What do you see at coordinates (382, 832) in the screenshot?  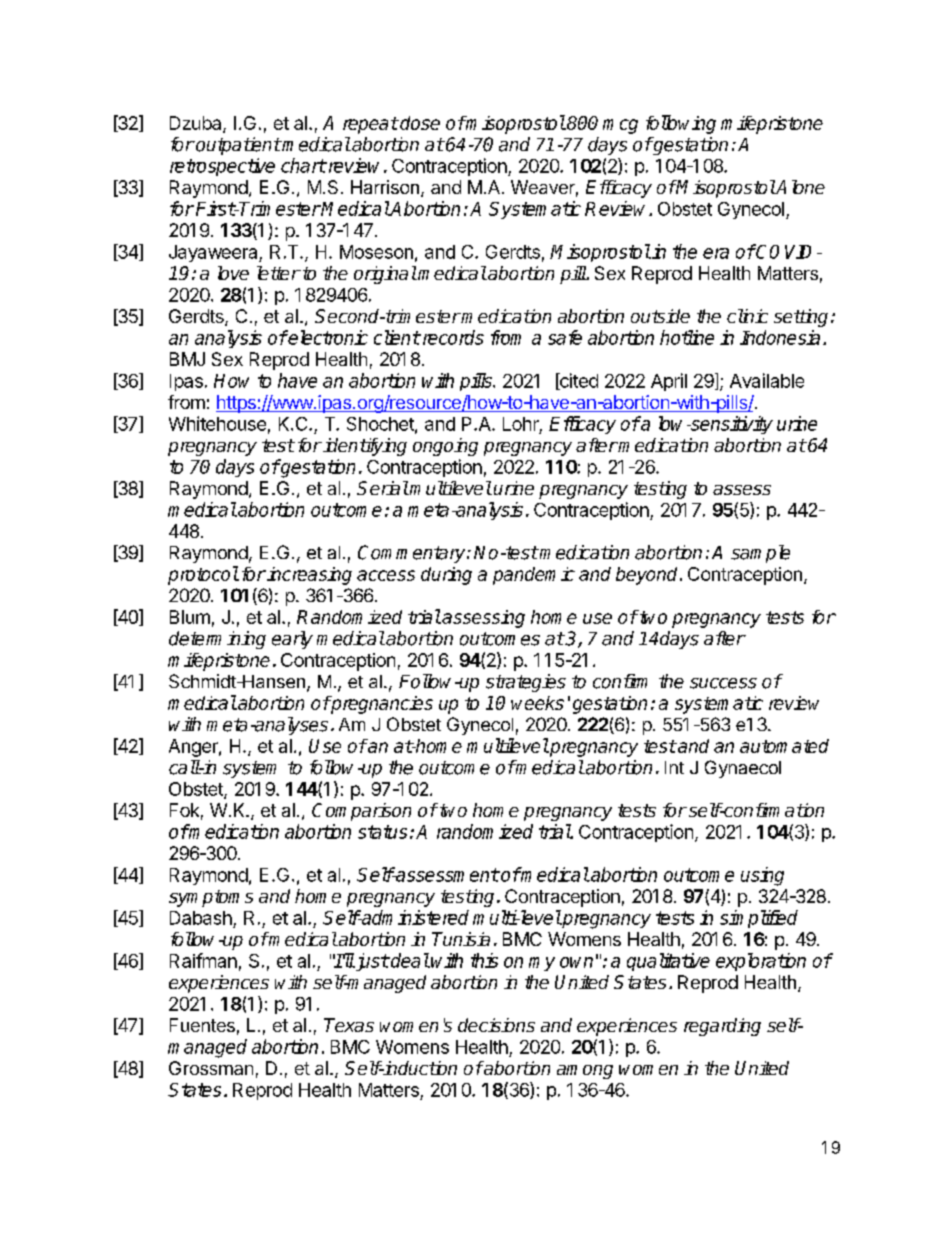 I see `status` at bounding box center [382, 832].
